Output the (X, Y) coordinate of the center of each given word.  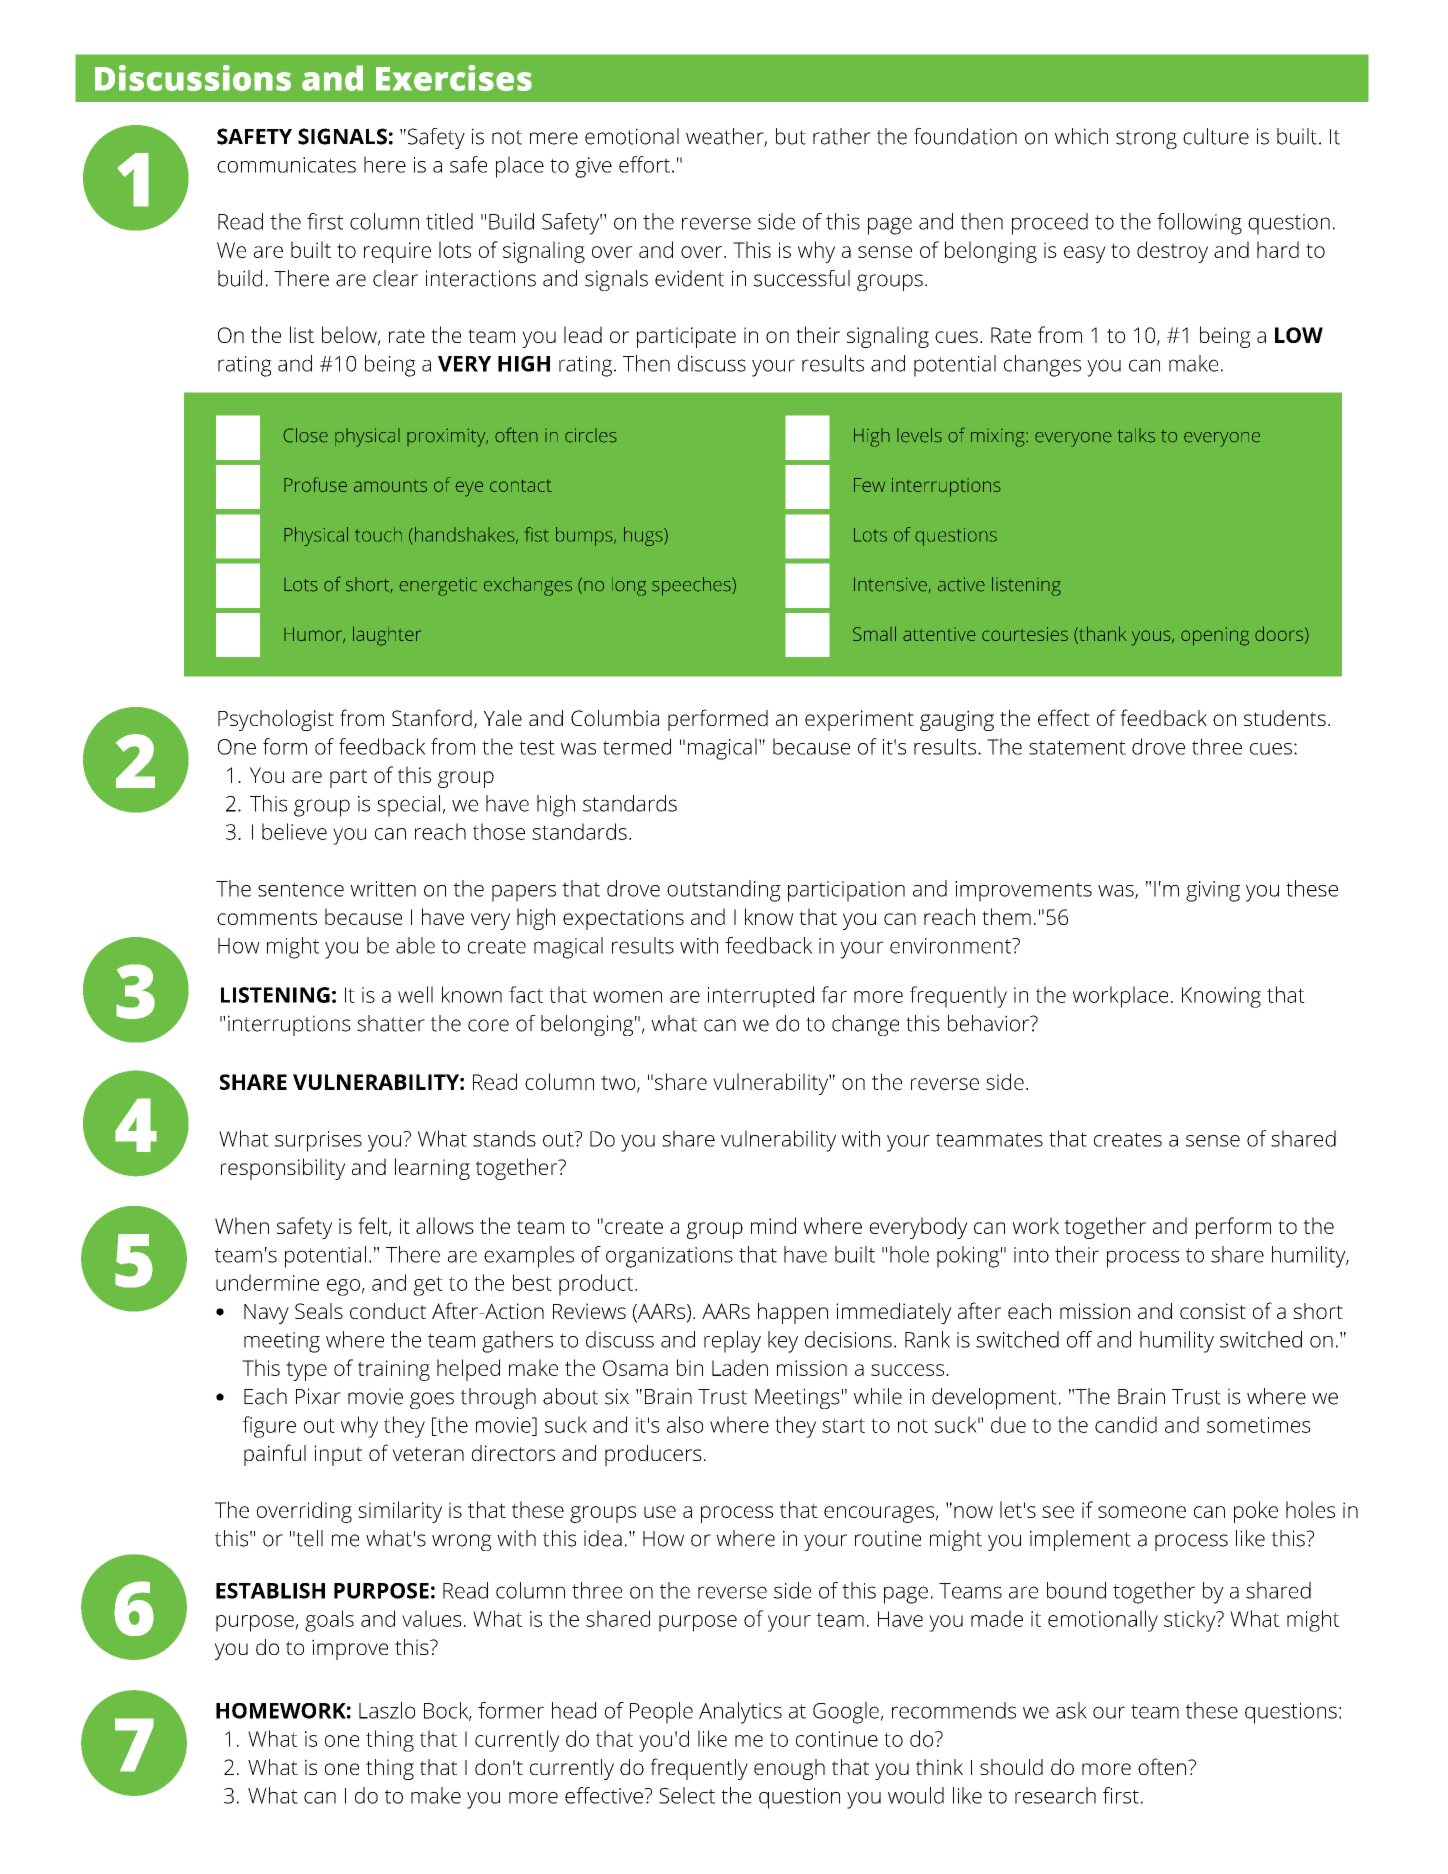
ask (1071, 1710)
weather (725, 137)
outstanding (724, 891)
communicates (286, 165)
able (415, 945)
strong (1146, 139)
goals (329, 1621)
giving (1213, 891)
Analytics (740, 1713)
